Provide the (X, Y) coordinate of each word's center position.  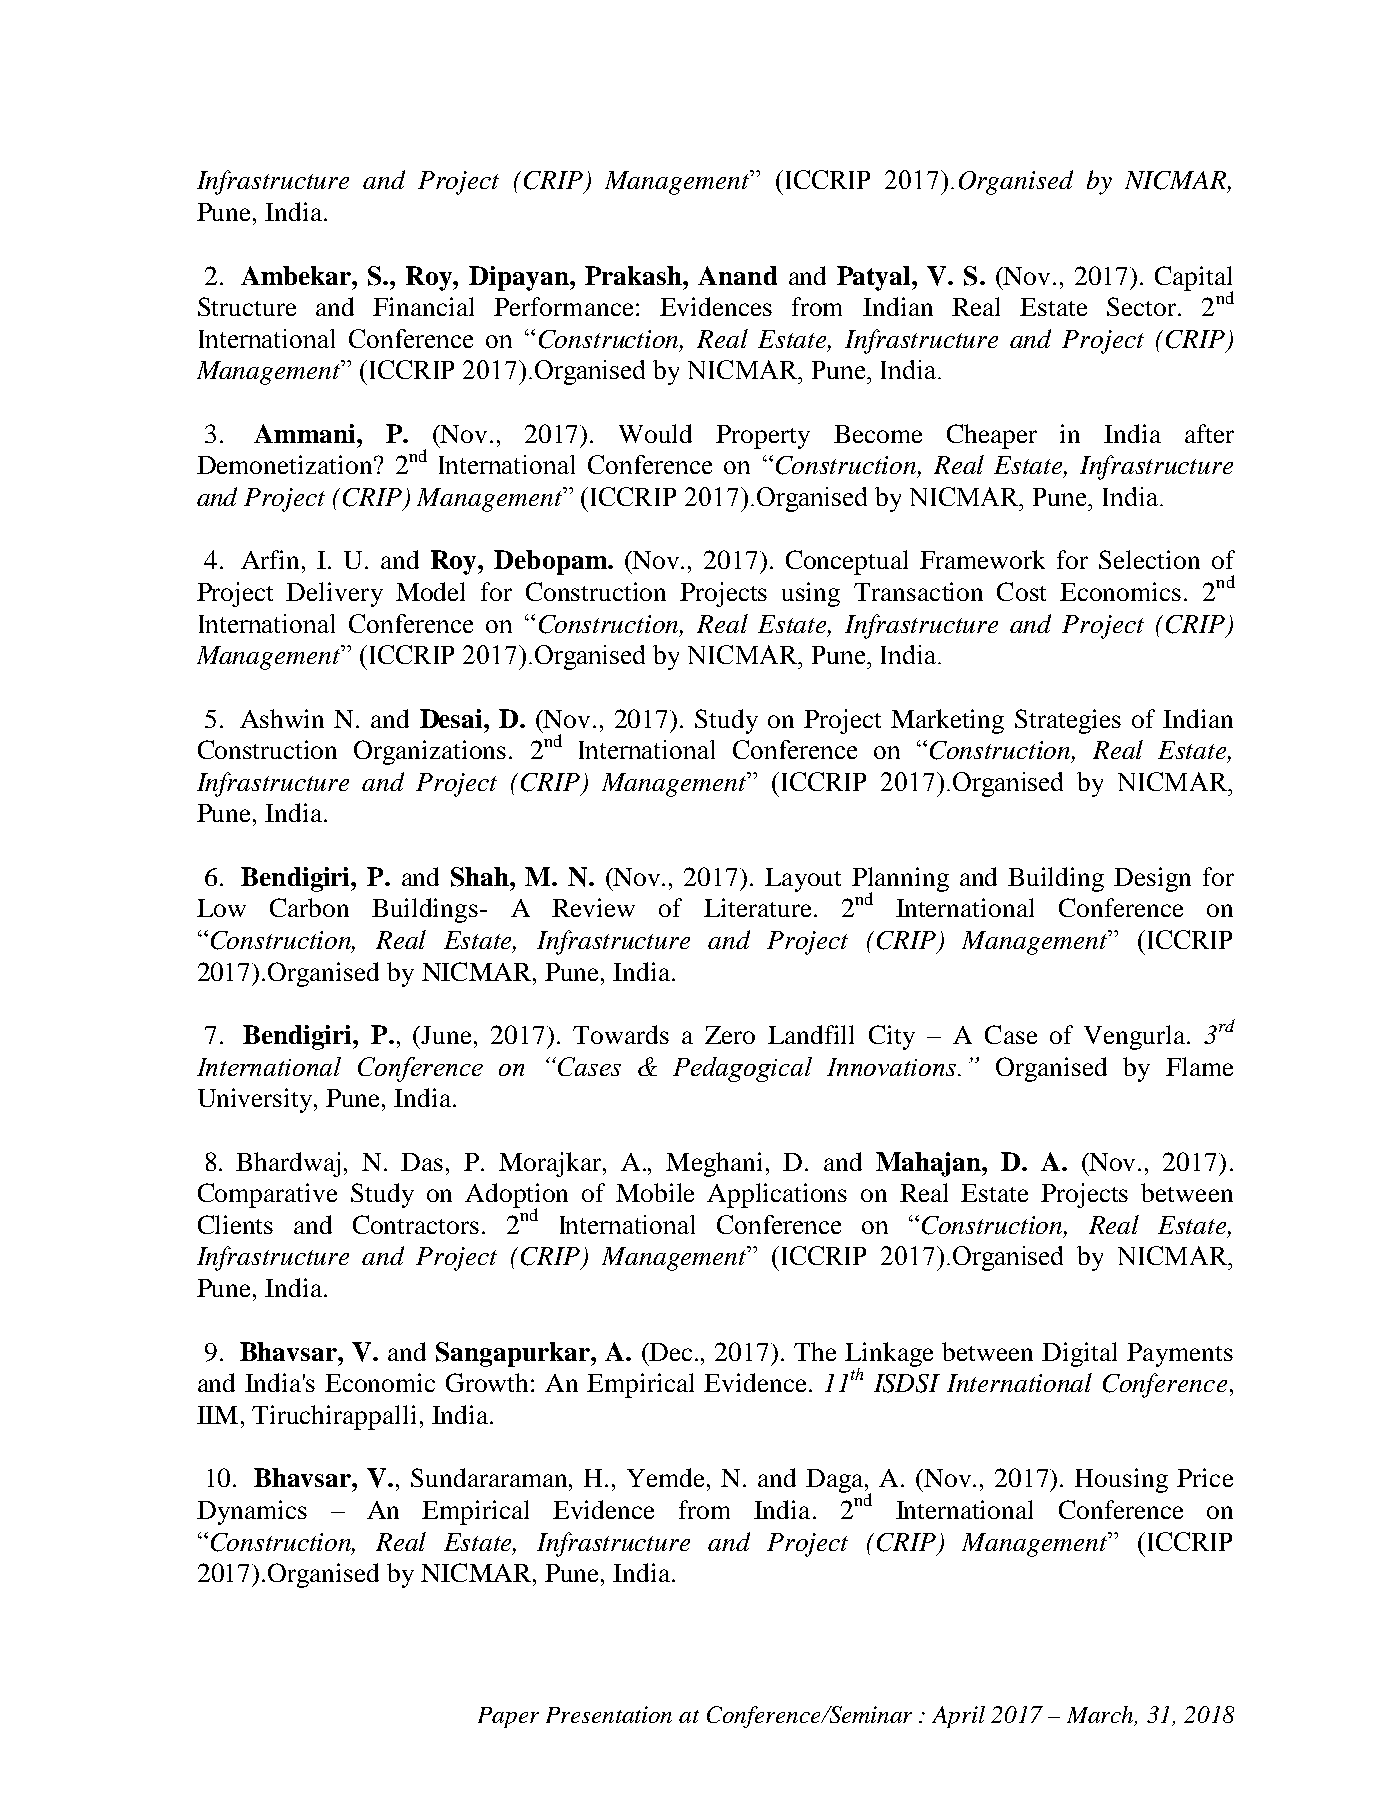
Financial (423, 306)
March (1101, 1716)
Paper (508, 1717)
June (448, 1035)
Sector (1143, 306)
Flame (1199, 1066)
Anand (737, 275)
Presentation (609, 1714)
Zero (730, 1035)
